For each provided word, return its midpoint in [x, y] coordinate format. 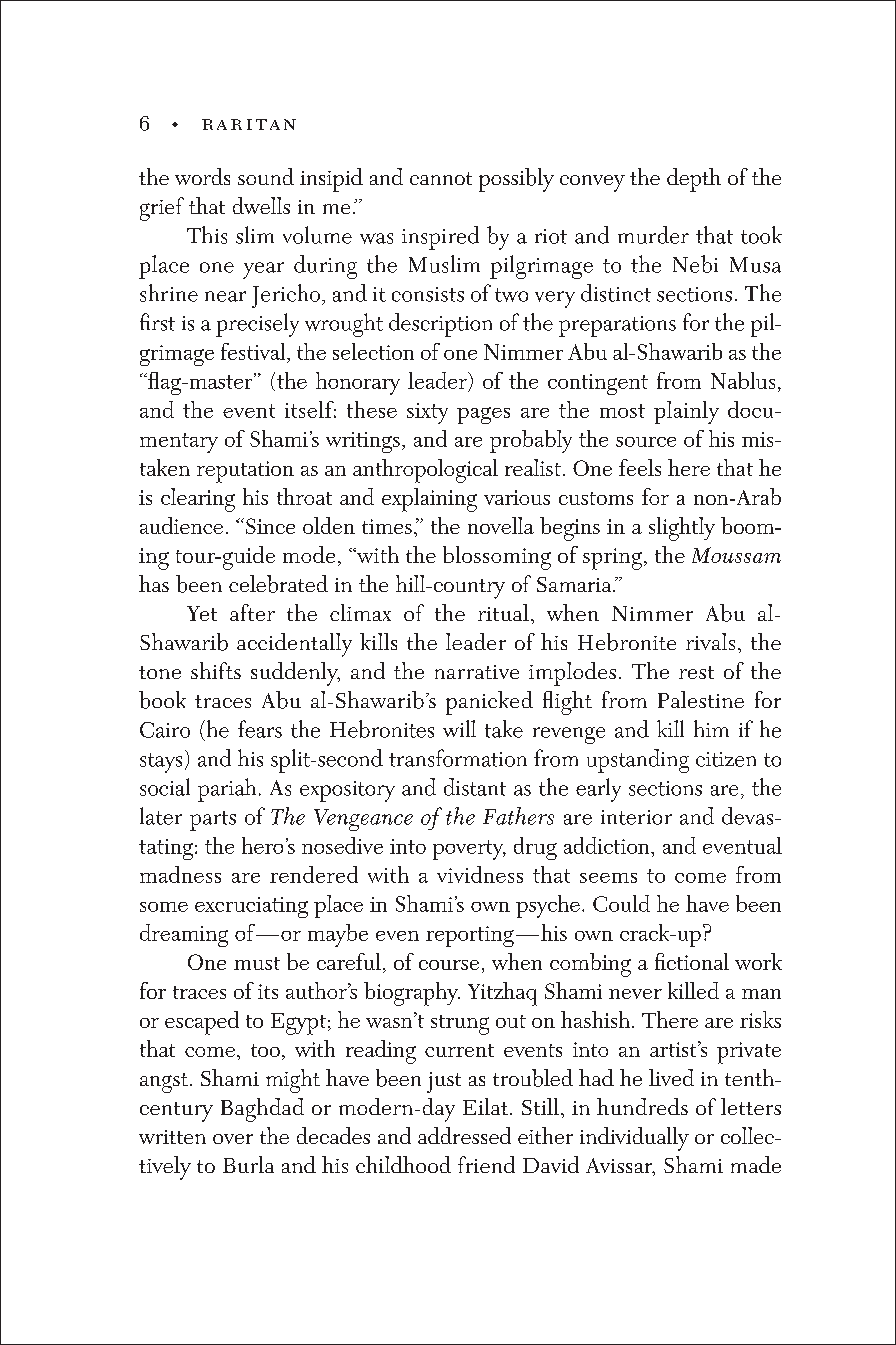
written [172, 1137]
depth [694, 180]
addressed [464, 1135]
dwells [261, 205]
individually [634, 1139]
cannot [441, 178]
